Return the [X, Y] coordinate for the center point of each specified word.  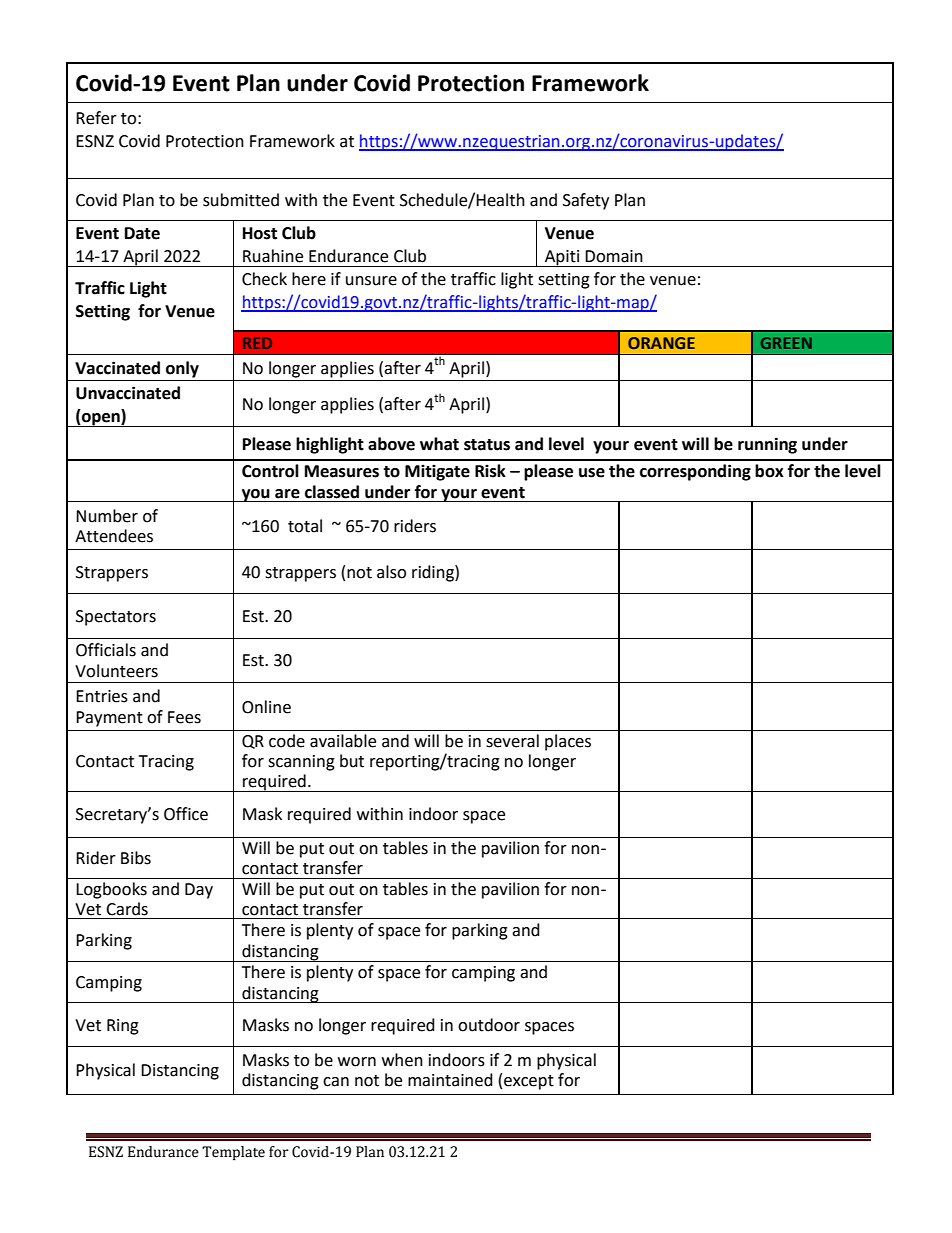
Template [233, 1153]
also [391, 572]
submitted [241, 200]
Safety [586, 201]
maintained [450, 1080]
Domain [614, 256]
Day [199, 891]
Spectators [116, 618]
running [767, 445]
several [512, 741]
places [568, 742]
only [182, 369]
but [352, 761]
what [439, 444]
